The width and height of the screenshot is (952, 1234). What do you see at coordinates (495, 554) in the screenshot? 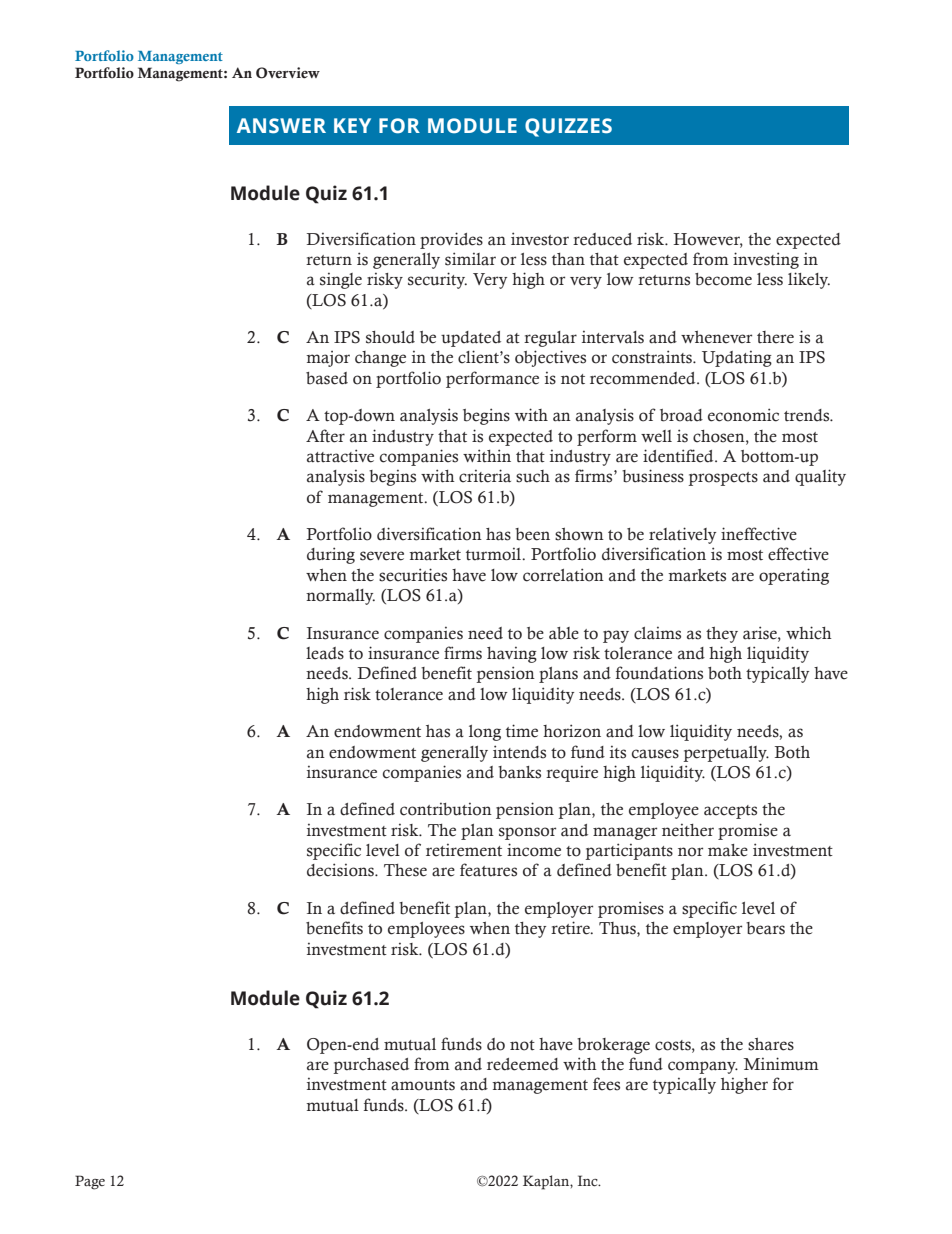
I see `turmoil` at bounding box center [495, 554].
